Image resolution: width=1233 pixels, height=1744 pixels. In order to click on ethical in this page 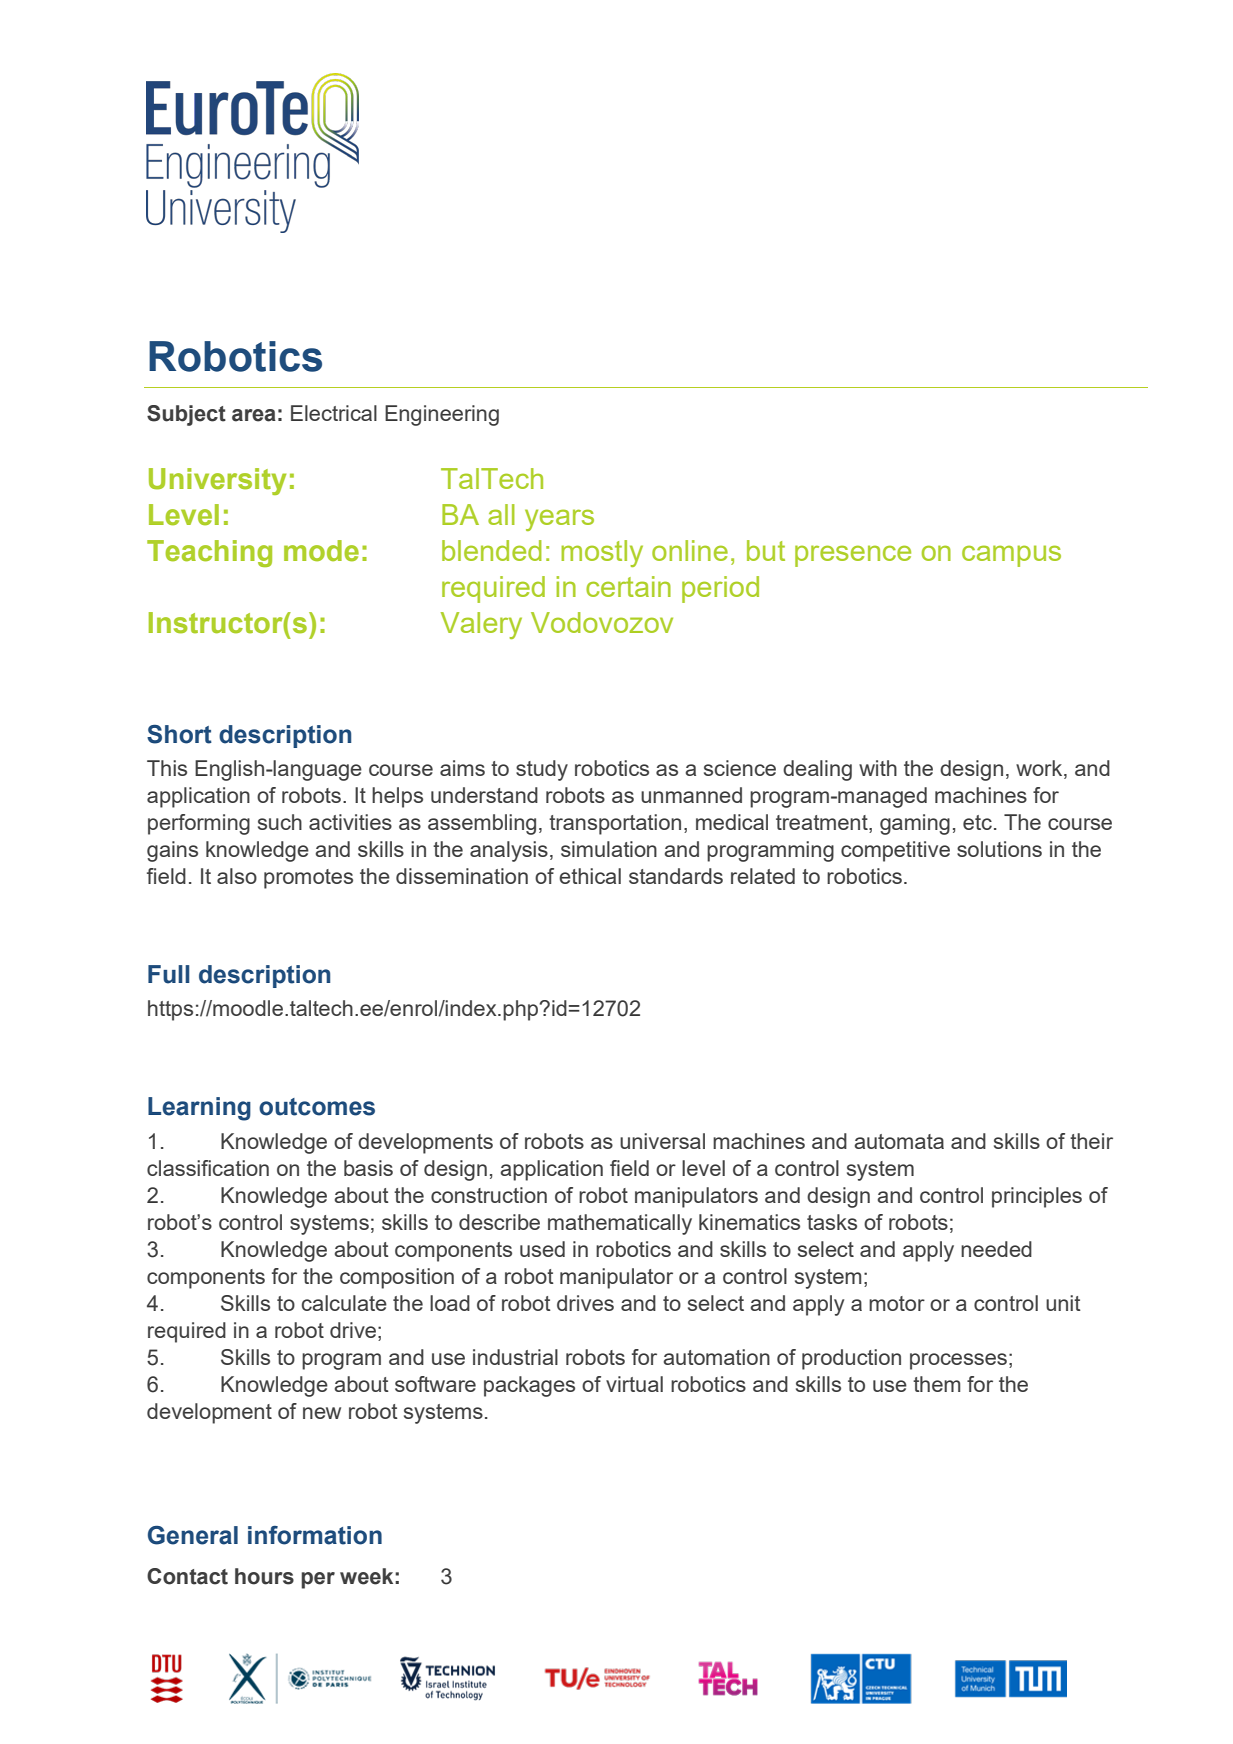, I will do `click(590, 876)`.
